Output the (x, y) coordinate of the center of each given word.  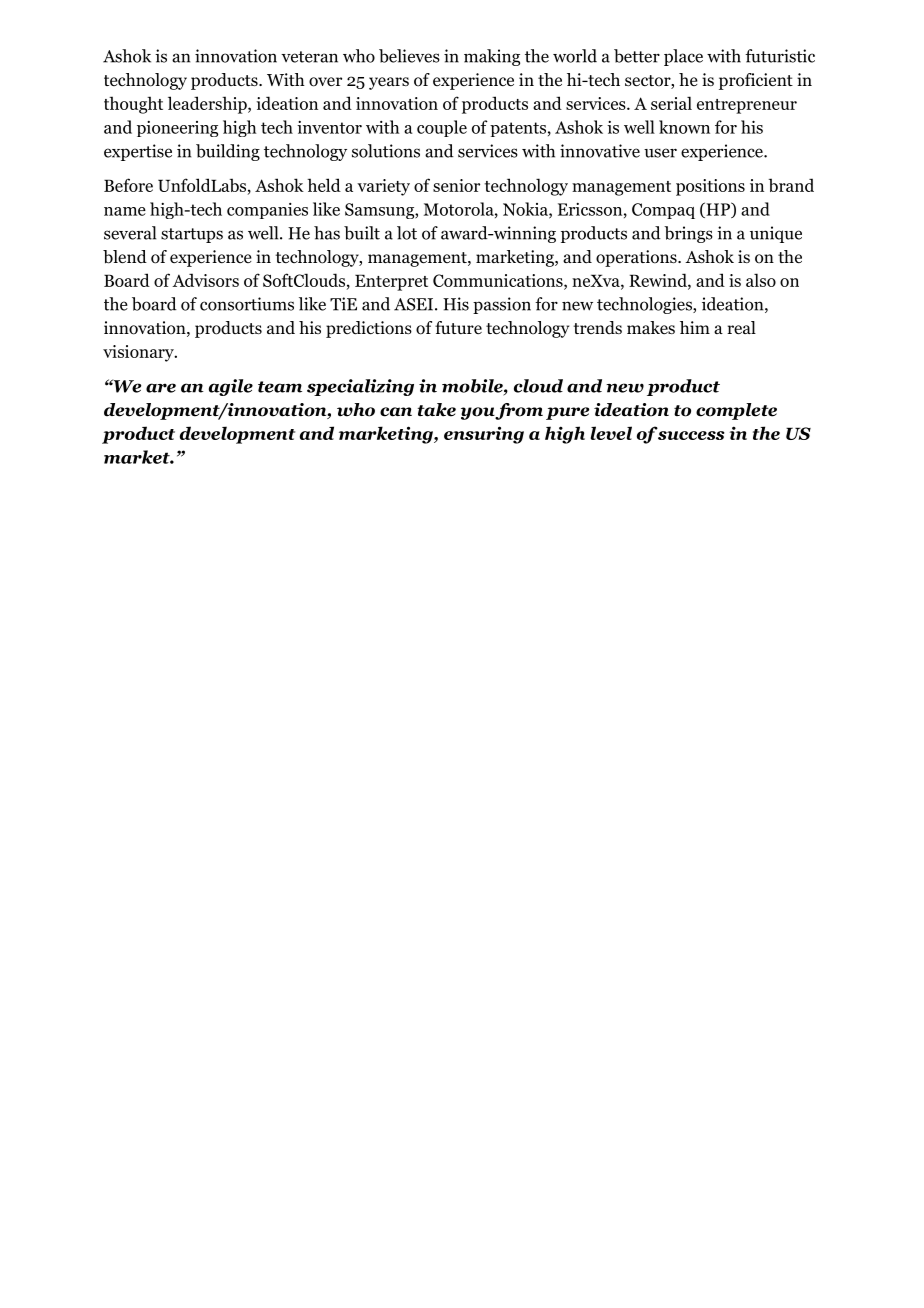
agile (231, 387)
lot (407, 233)
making (492, 57)
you (478, 413)
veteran (309, 57)
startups (192, 235)
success (691, 435)
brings (688, 234)
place (683, 57)
